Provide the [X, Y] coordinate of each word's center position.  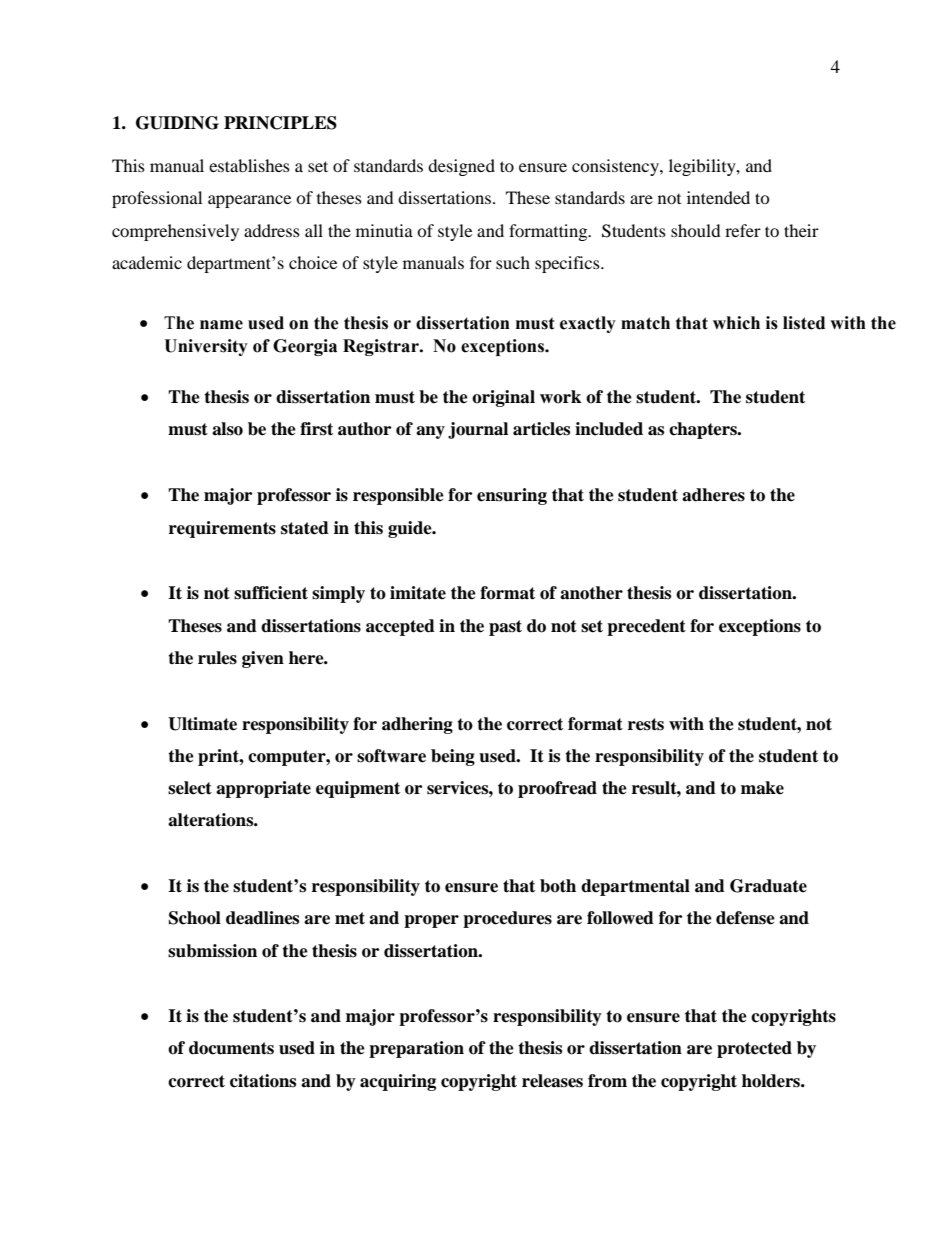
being [453, 757]
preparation [416, 1049]
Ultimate [202, 724]
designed [461, 167]
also [227, 429]
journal [478, 430]
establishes [249, 165]
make [762, 788]
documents [231, 1048]
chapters [704, 430]
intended [718, 197]
